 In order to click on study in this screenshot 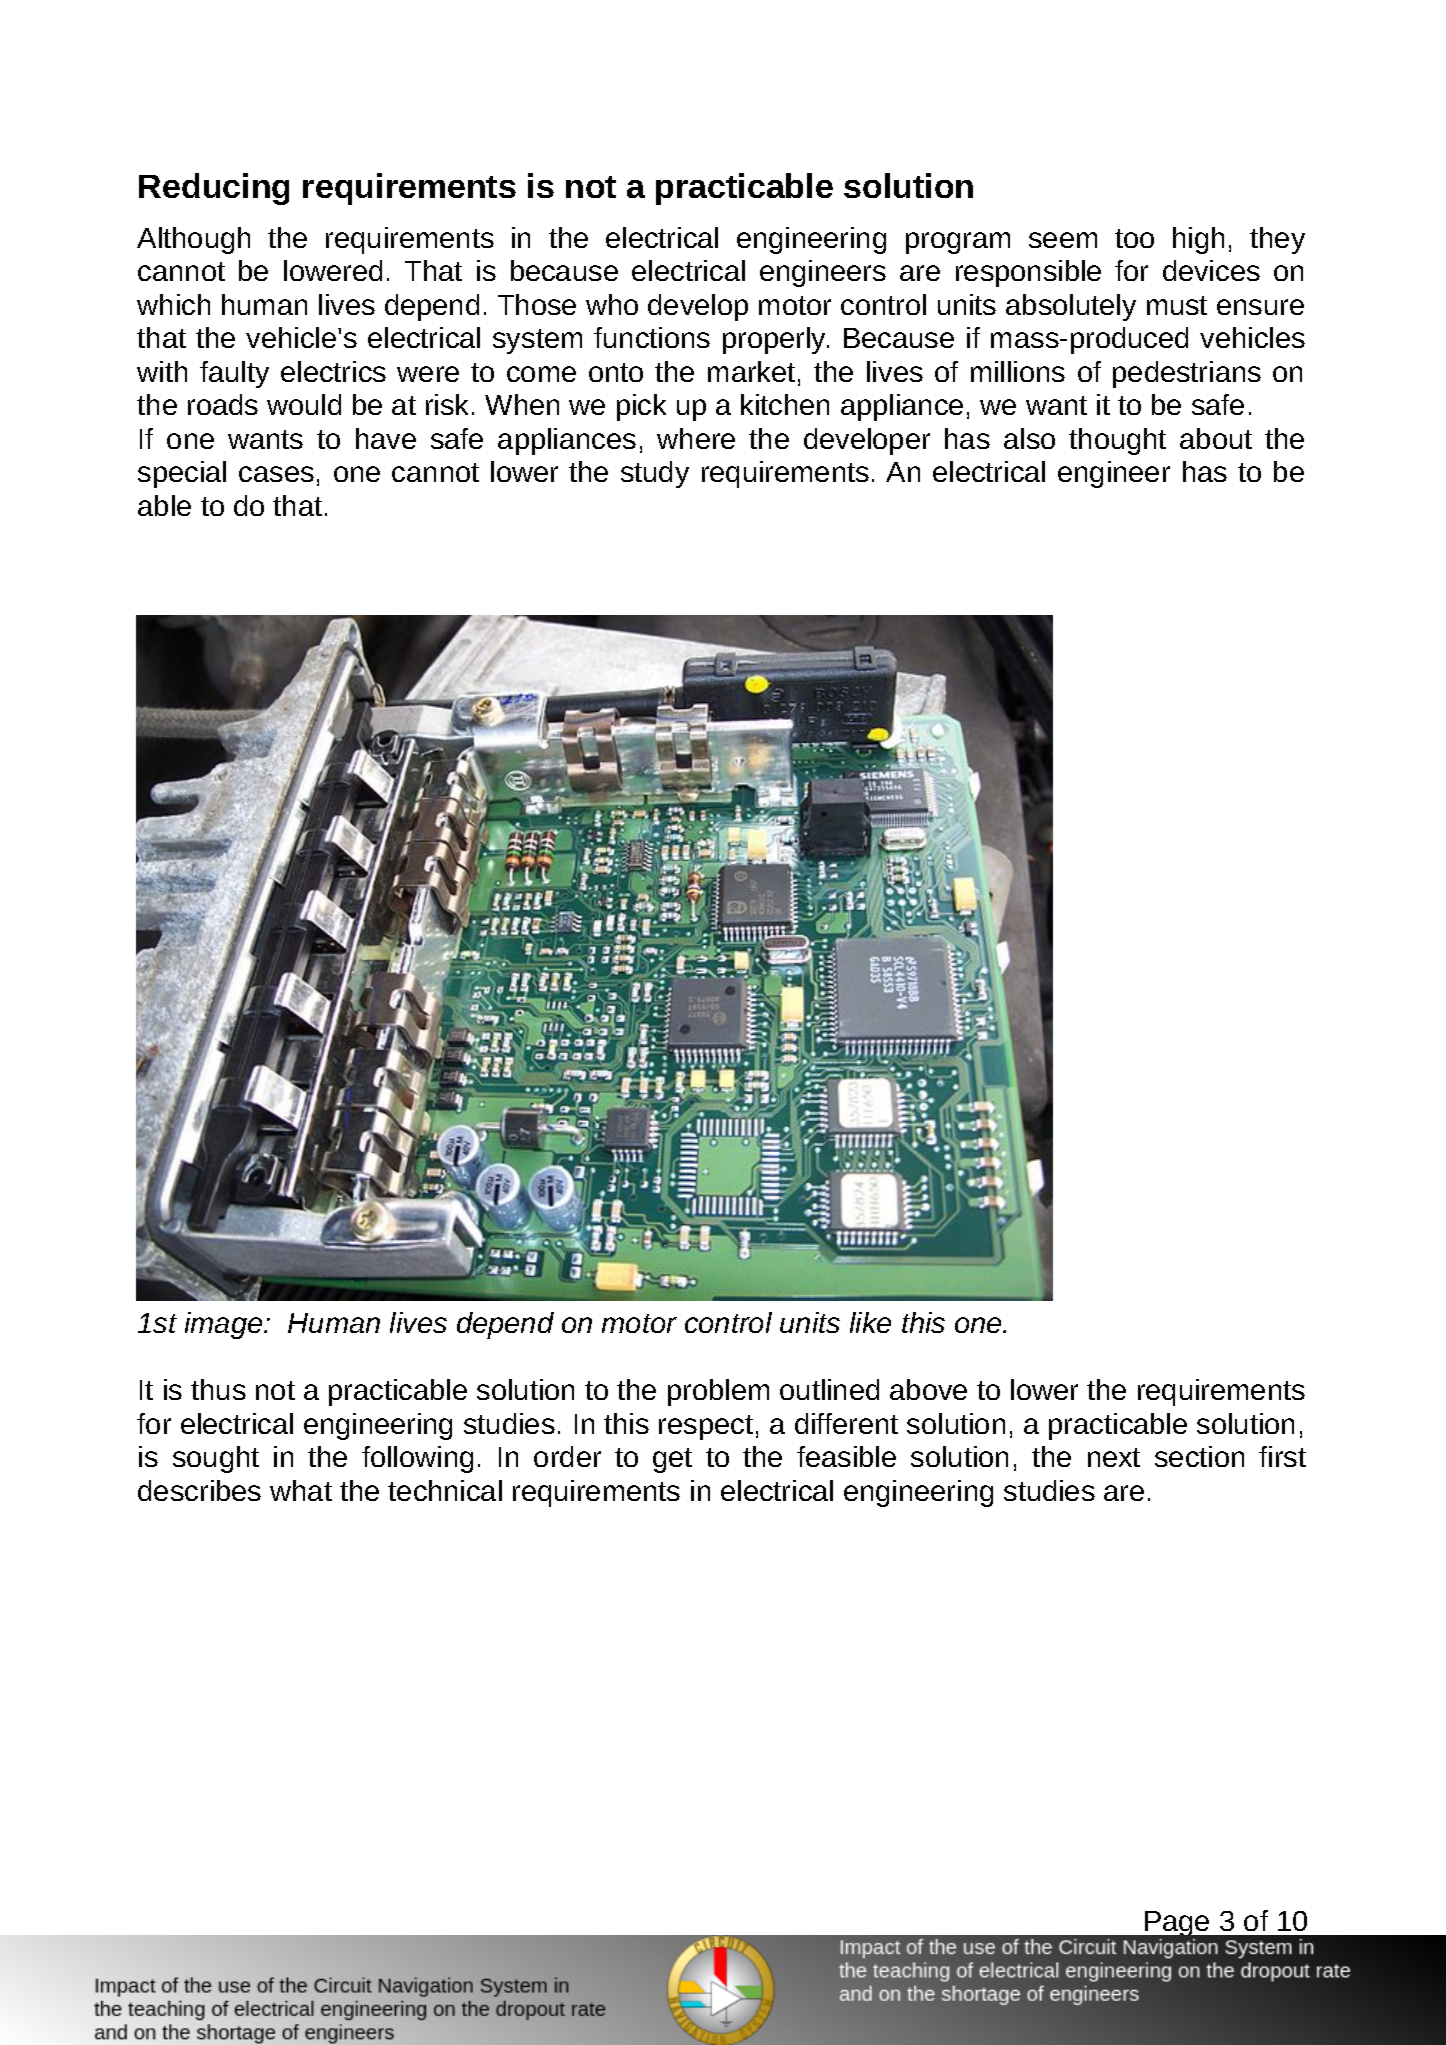, I will do `click(655, 474)`.
